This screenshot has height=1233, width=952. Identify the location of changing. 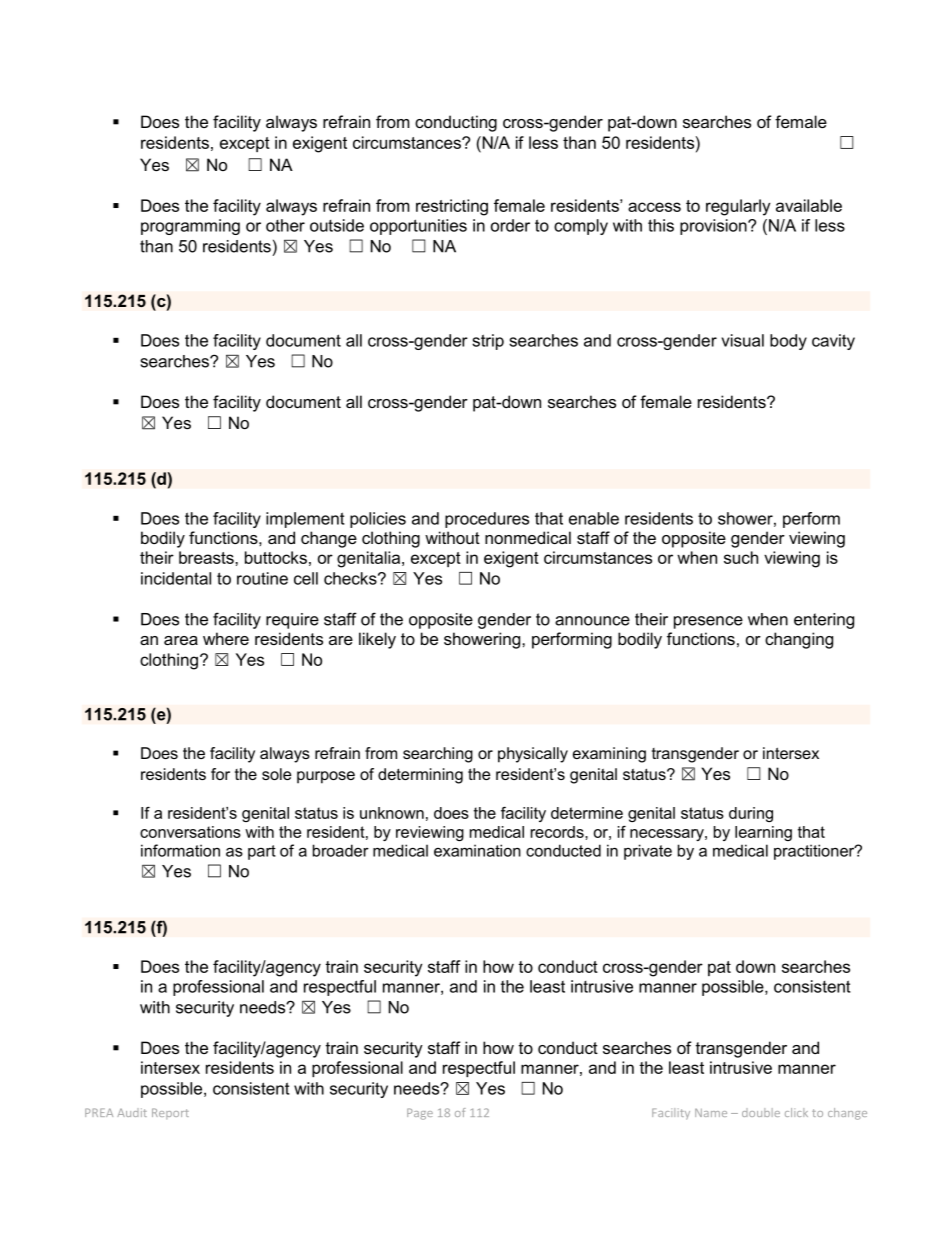
(799, 640).
